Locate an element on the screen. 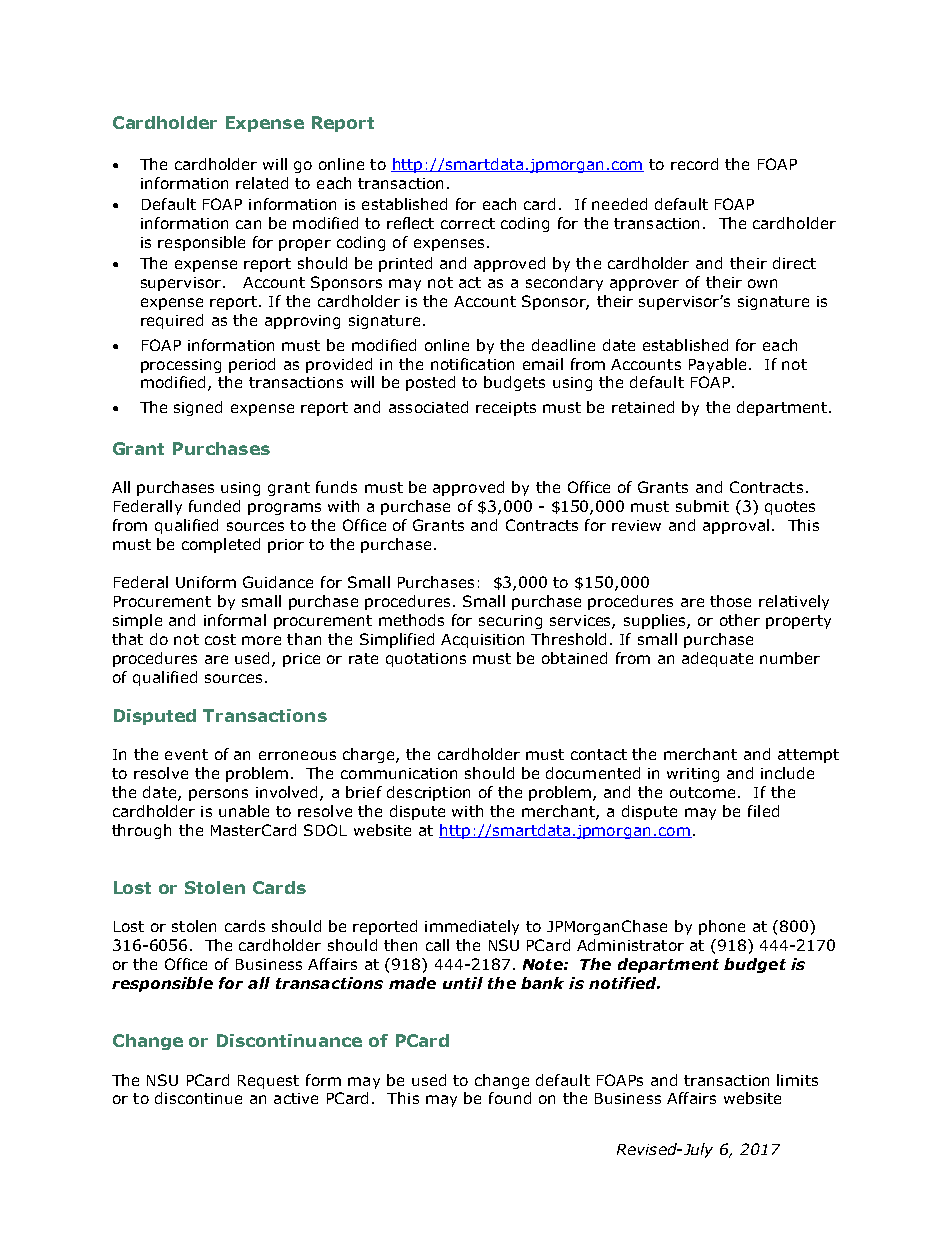  correct is located at coordinates (468, 223).
